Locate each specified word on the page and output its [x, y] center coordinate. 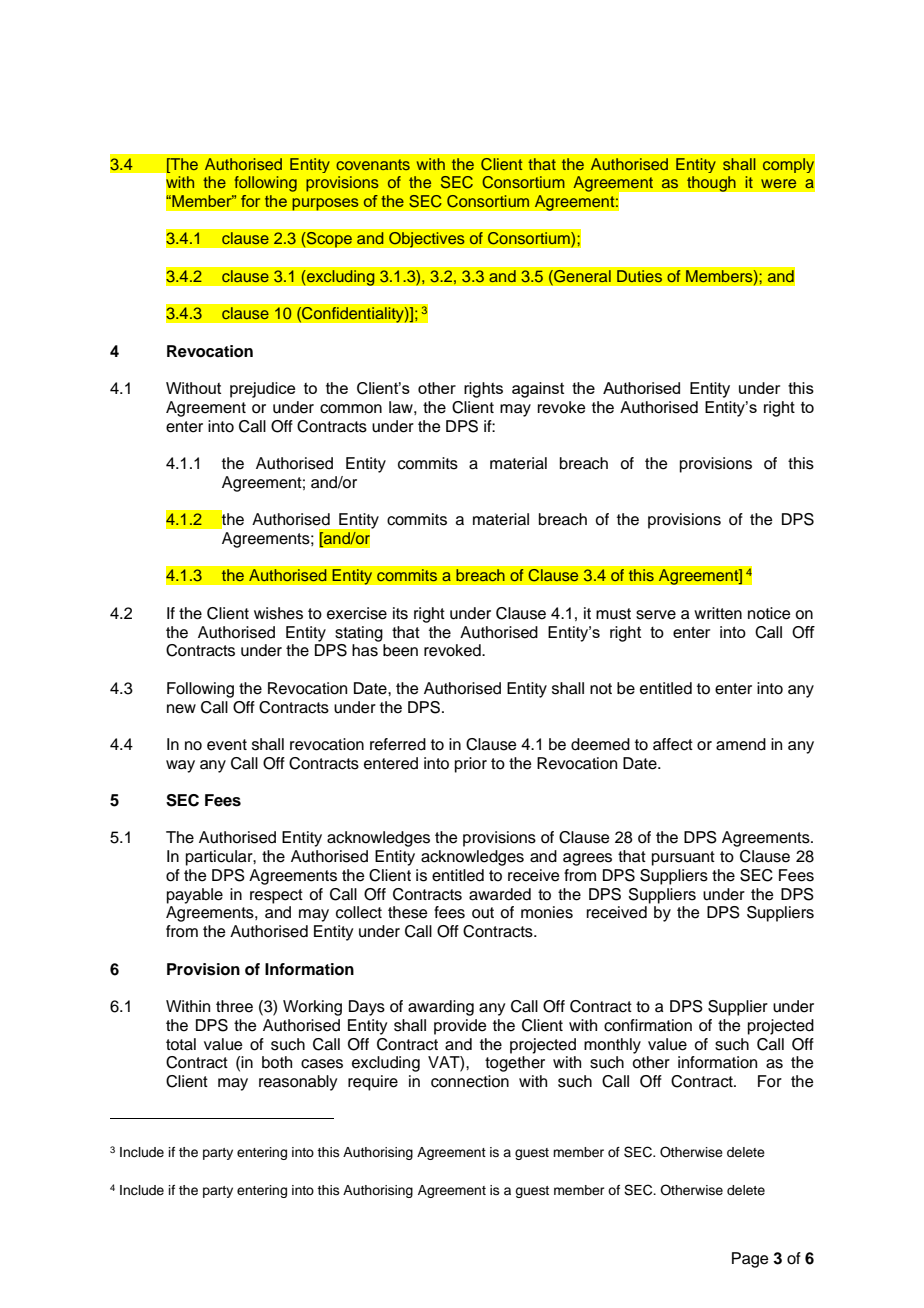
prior [471, 765]
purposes [325, 204]
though [711, 184]
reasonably [298, 1083]
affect [673, 744]
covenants [373, 164]
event [227, 745]
